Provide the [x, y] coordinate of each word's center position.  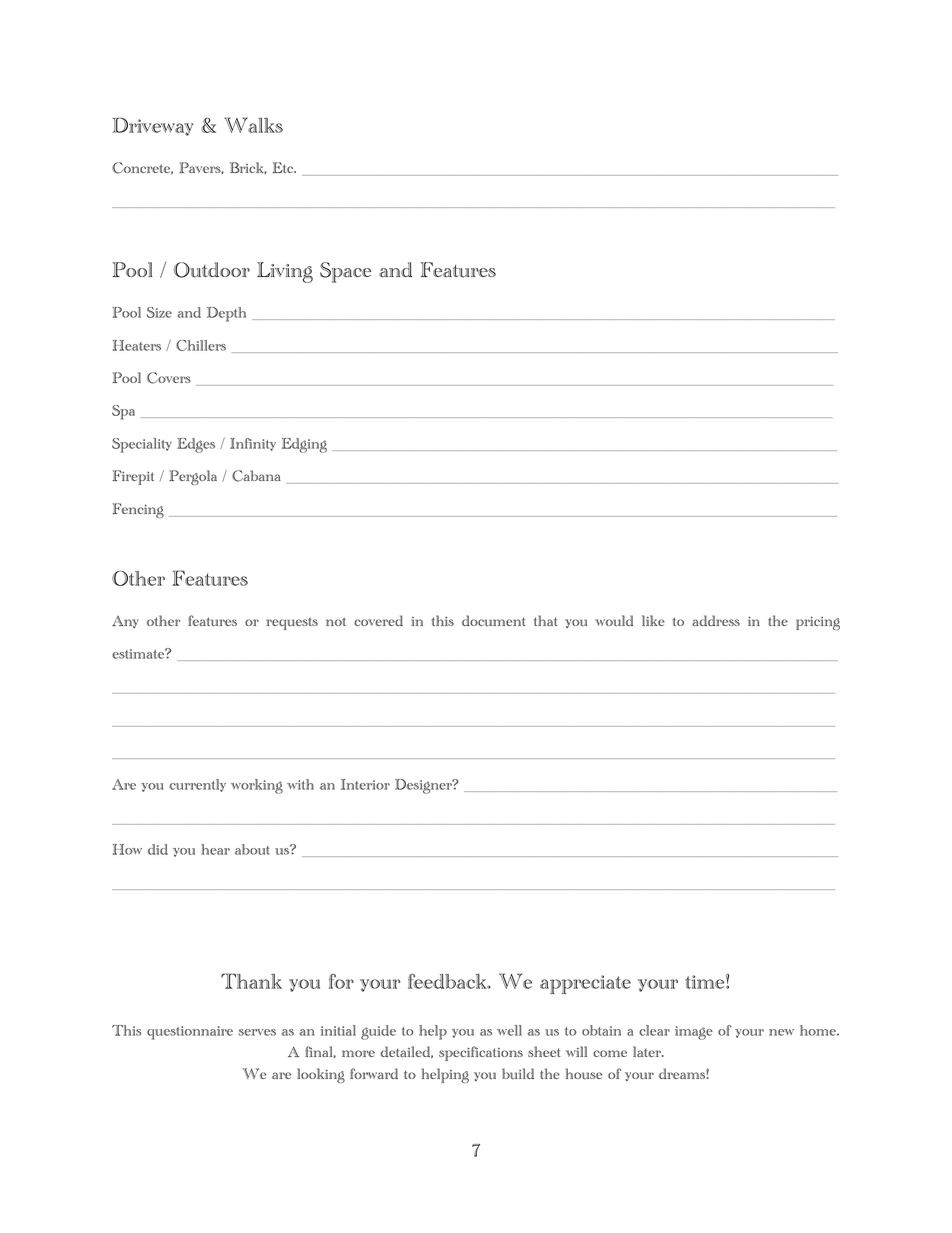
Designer [424, 786]
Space [345, 272]
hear [215, 849]
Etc [283, 167]
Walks [253, 125]
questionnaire [190, 1033]
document [494, 621]
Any [125, 622]
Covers [169, 378]
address [716, 620]
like [653, 620]
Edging [304, 445]
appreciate [585, 984]
